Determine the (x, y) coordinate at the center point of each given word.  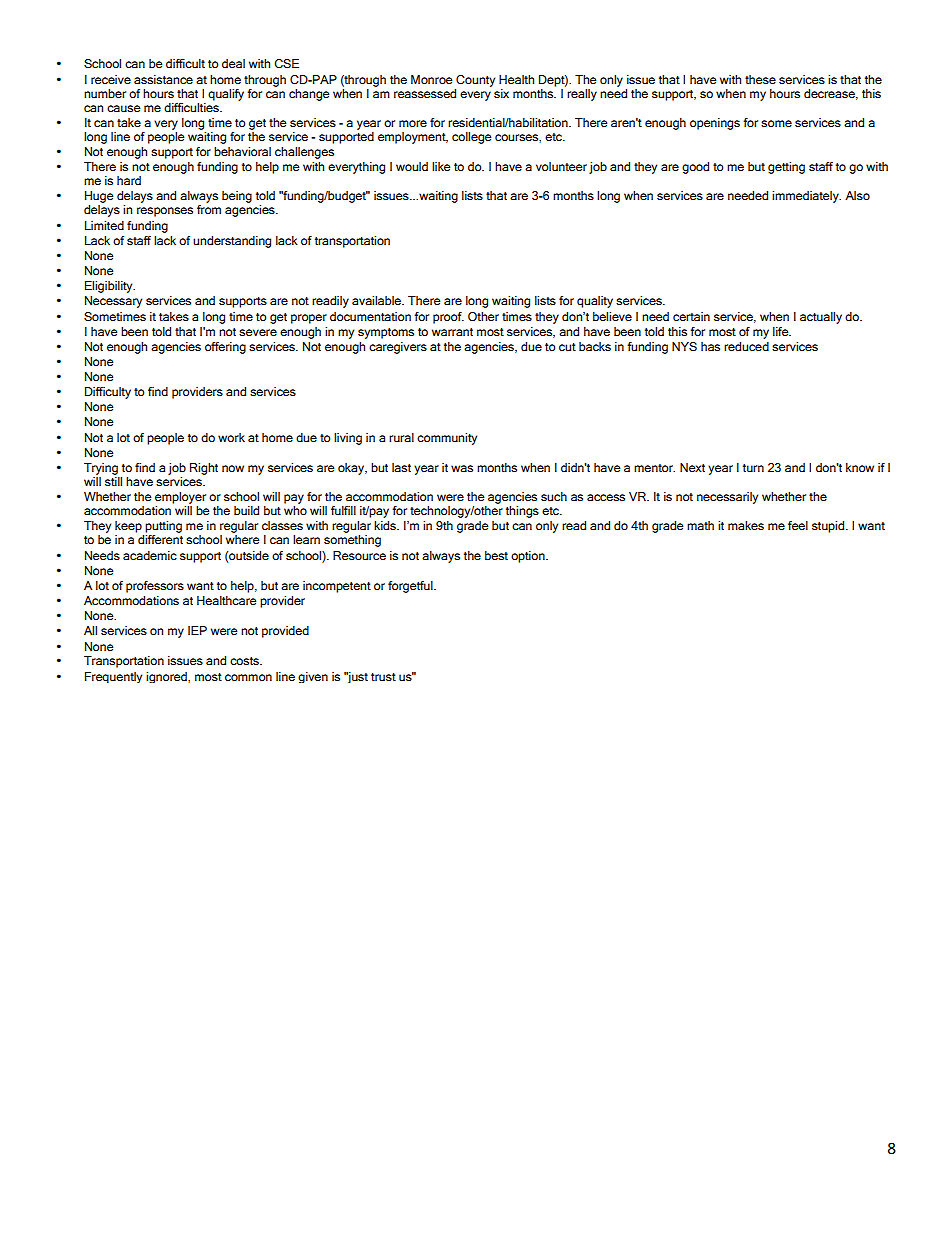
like (441, 166)
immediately (806, 197)
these (760, 79)
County (475, 81)
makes (746, 525)
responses (165, 212)
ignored (167, 677)
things (522, 512)
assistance (163, 80)
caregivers (398, 348)
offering (225, 348)
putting (163, 527)
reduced (746, 346)
